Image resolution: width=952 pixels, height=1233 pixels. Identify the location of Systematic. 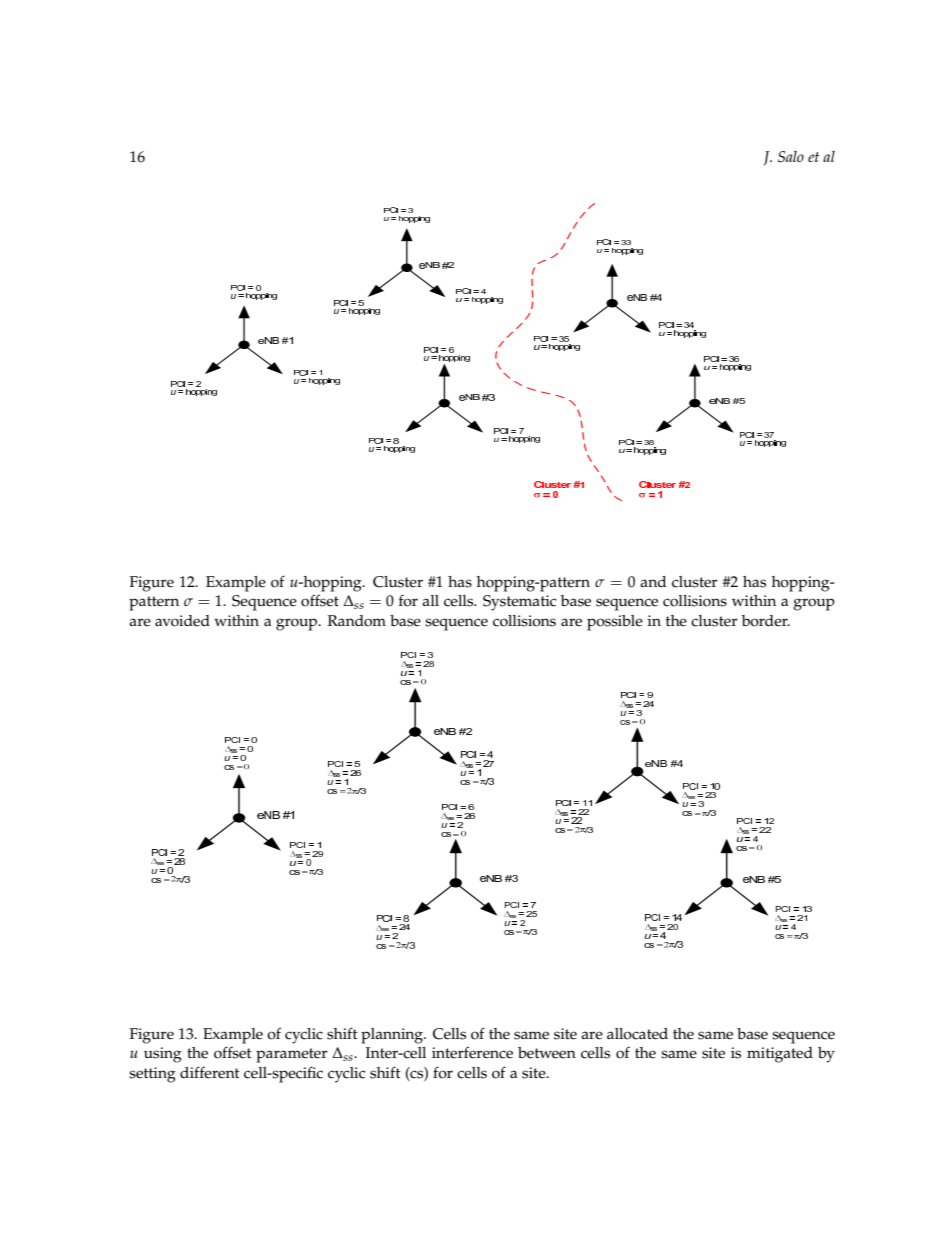
(519, 603).
